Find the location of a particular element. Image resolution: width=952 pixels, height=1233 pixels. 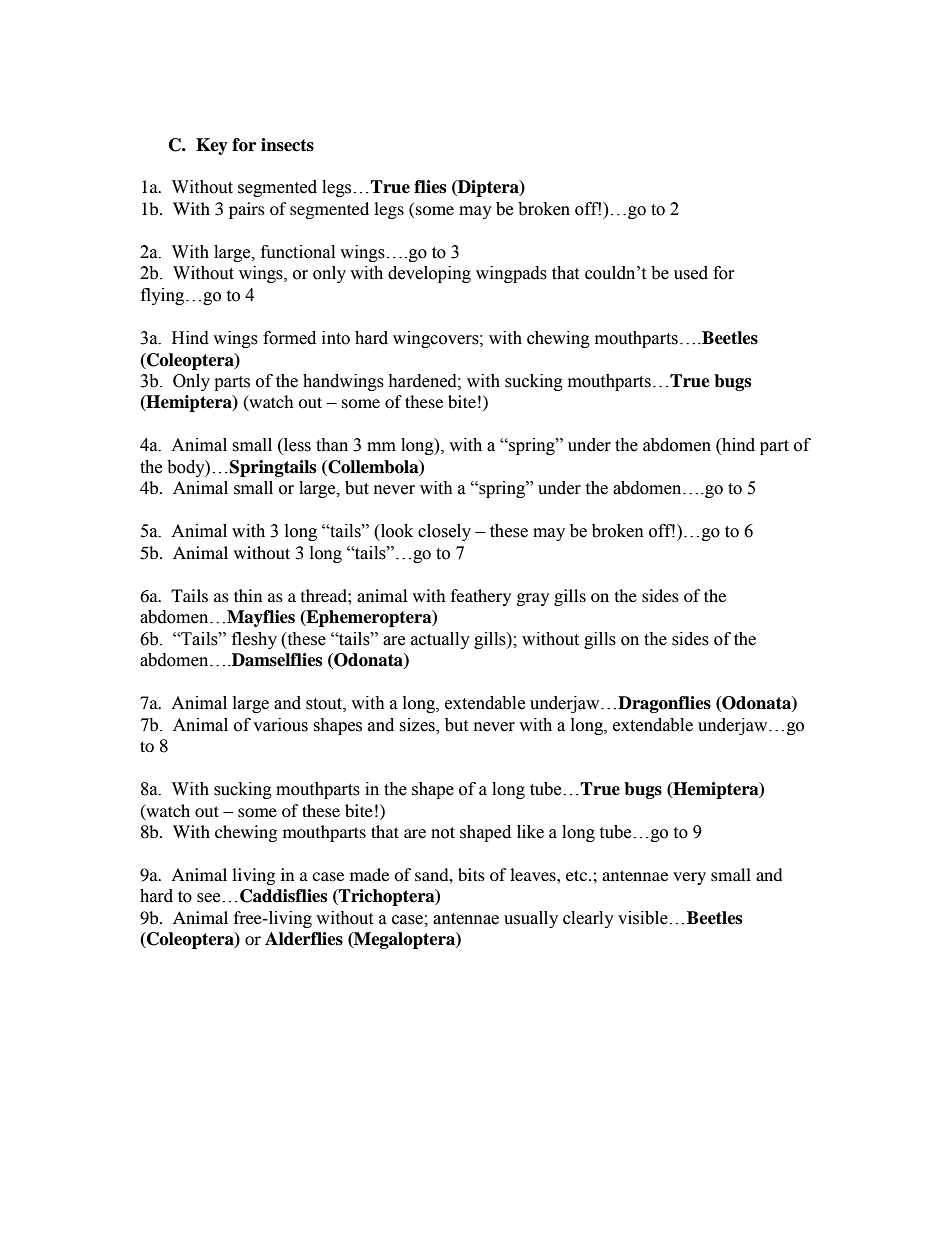

into is located at coordinates (336, 338).
